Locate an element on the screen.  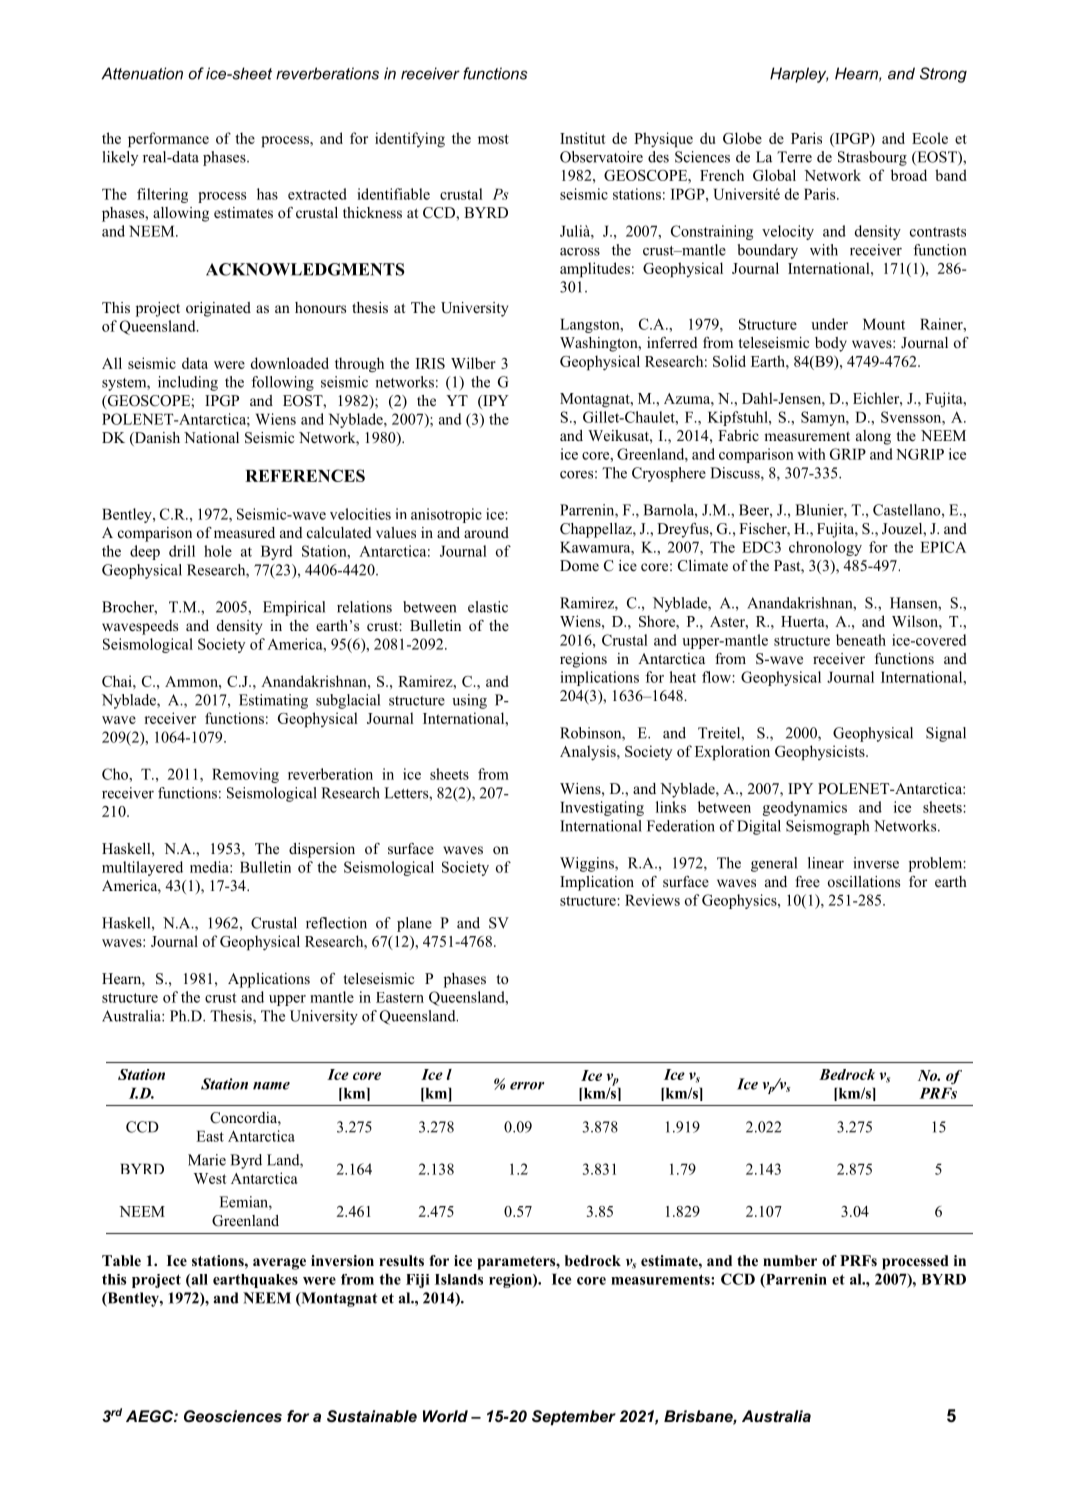
most is located at coordinates (493, 139).
